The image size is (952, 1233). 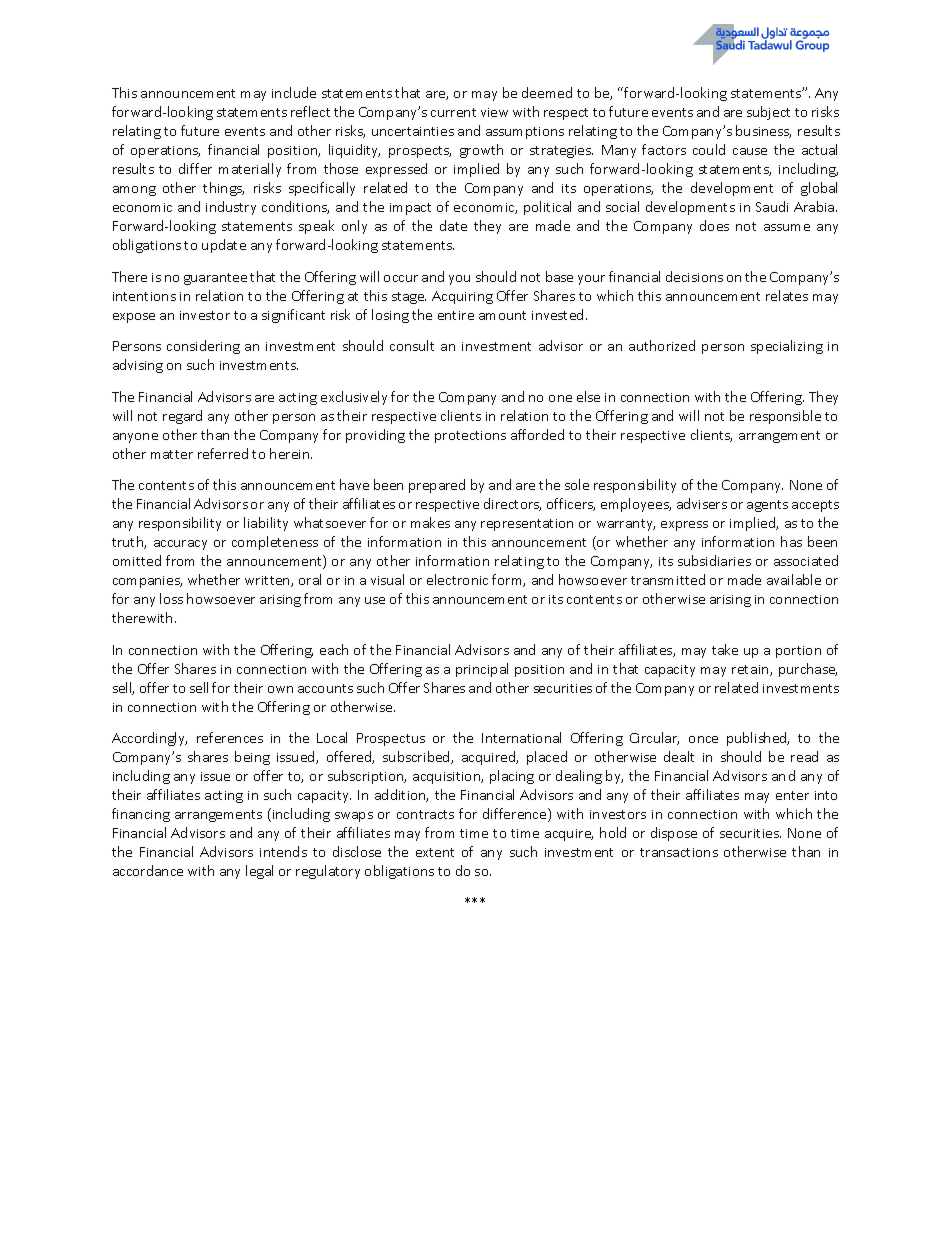 I want to click on agents, so click(x=767, y=506).
